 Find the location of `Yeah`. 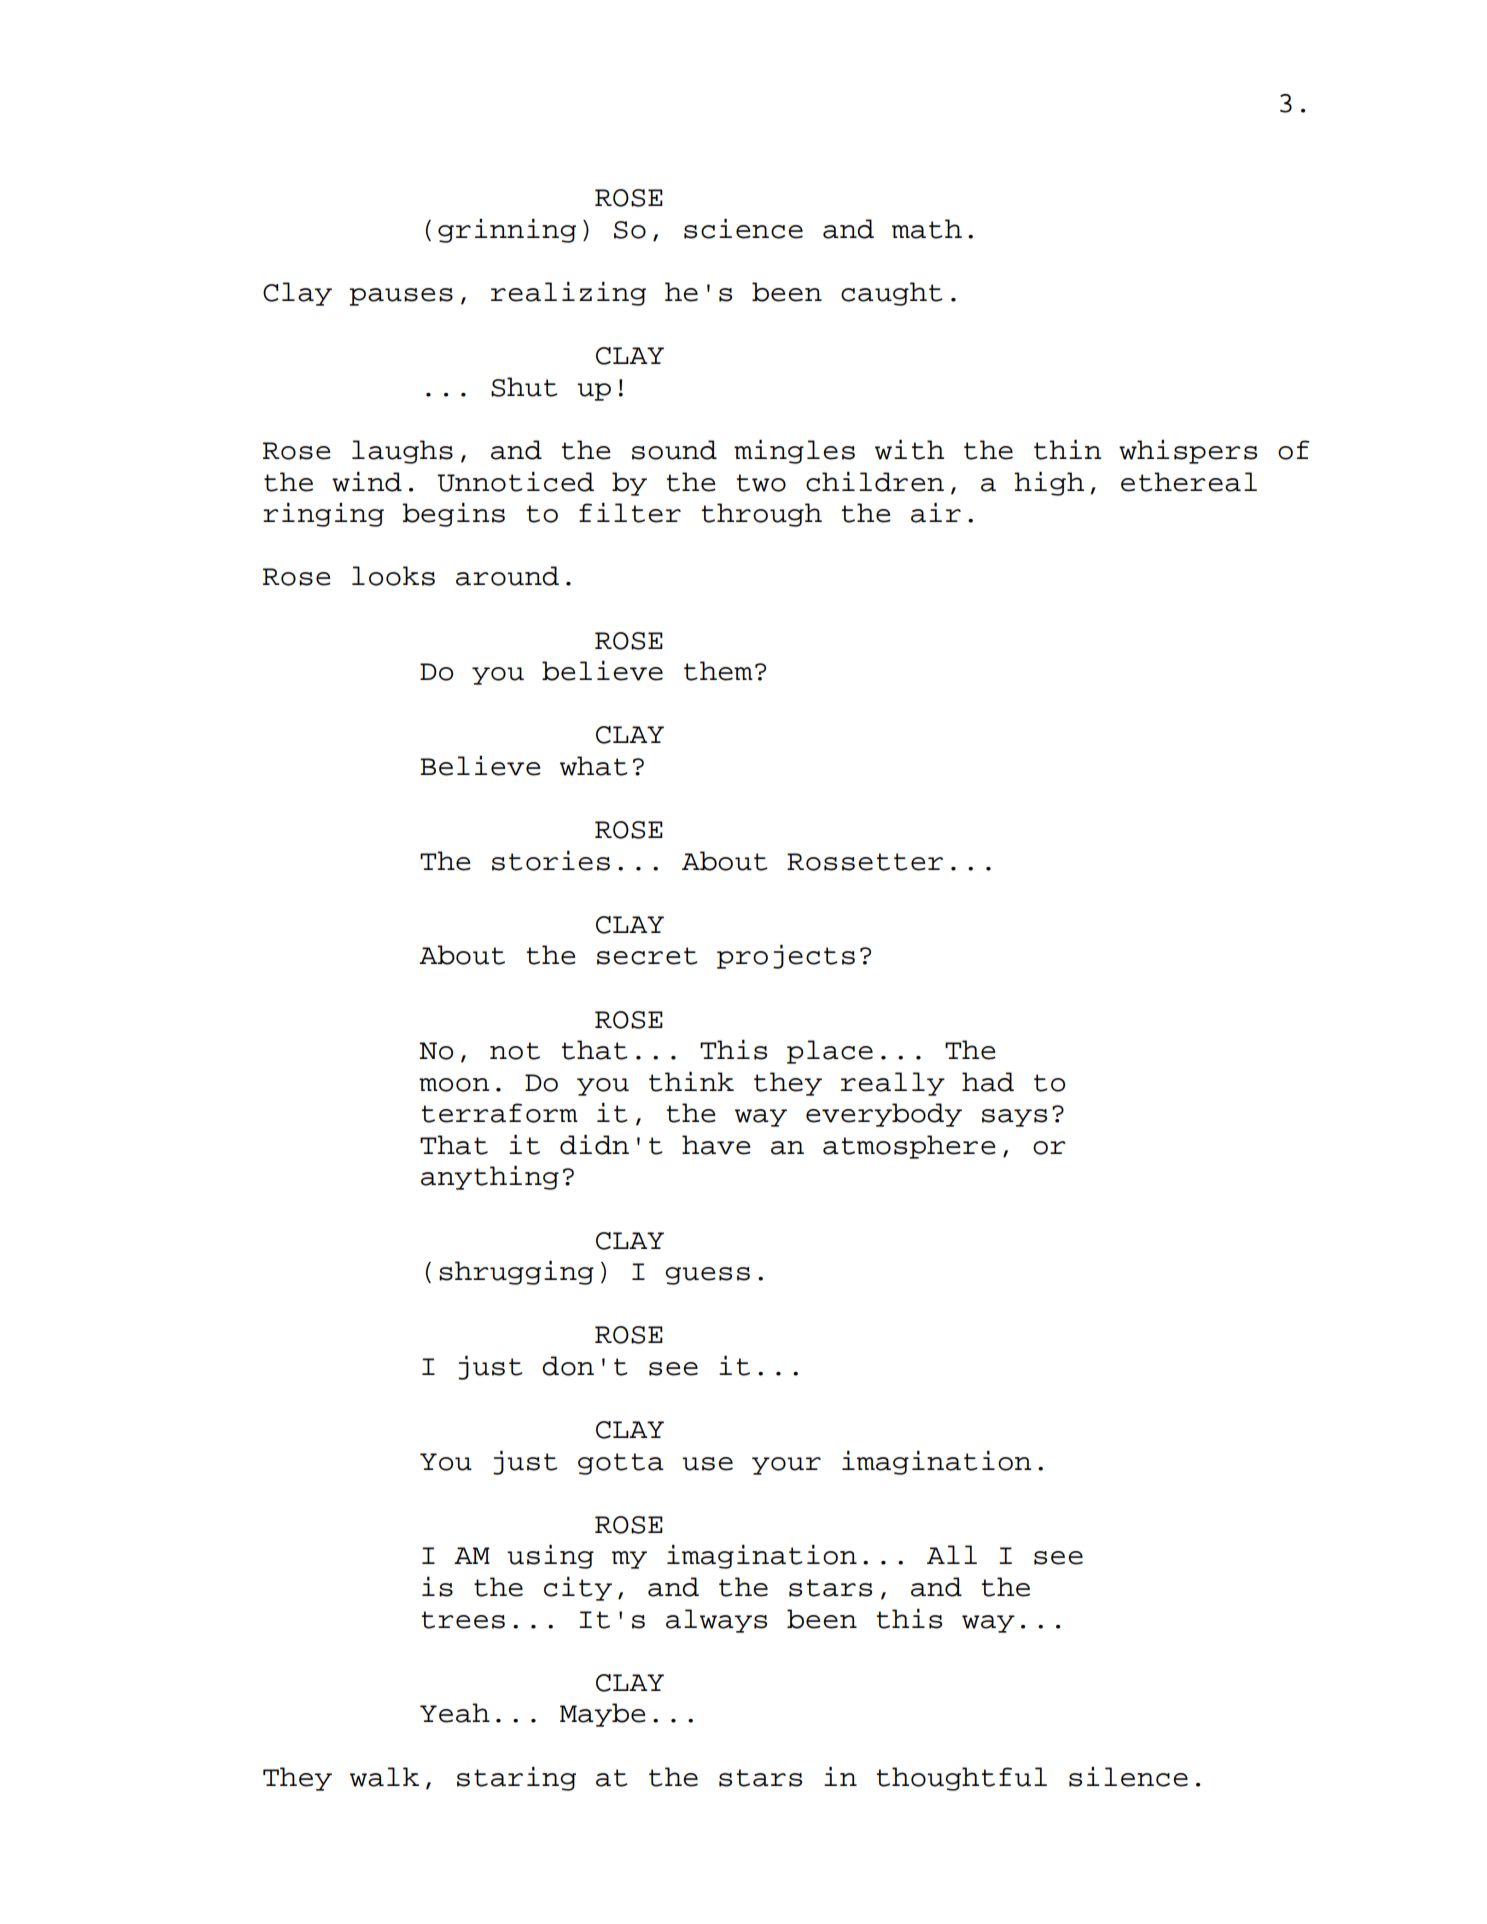

Yeah is located at coordinates (455, 1713).
